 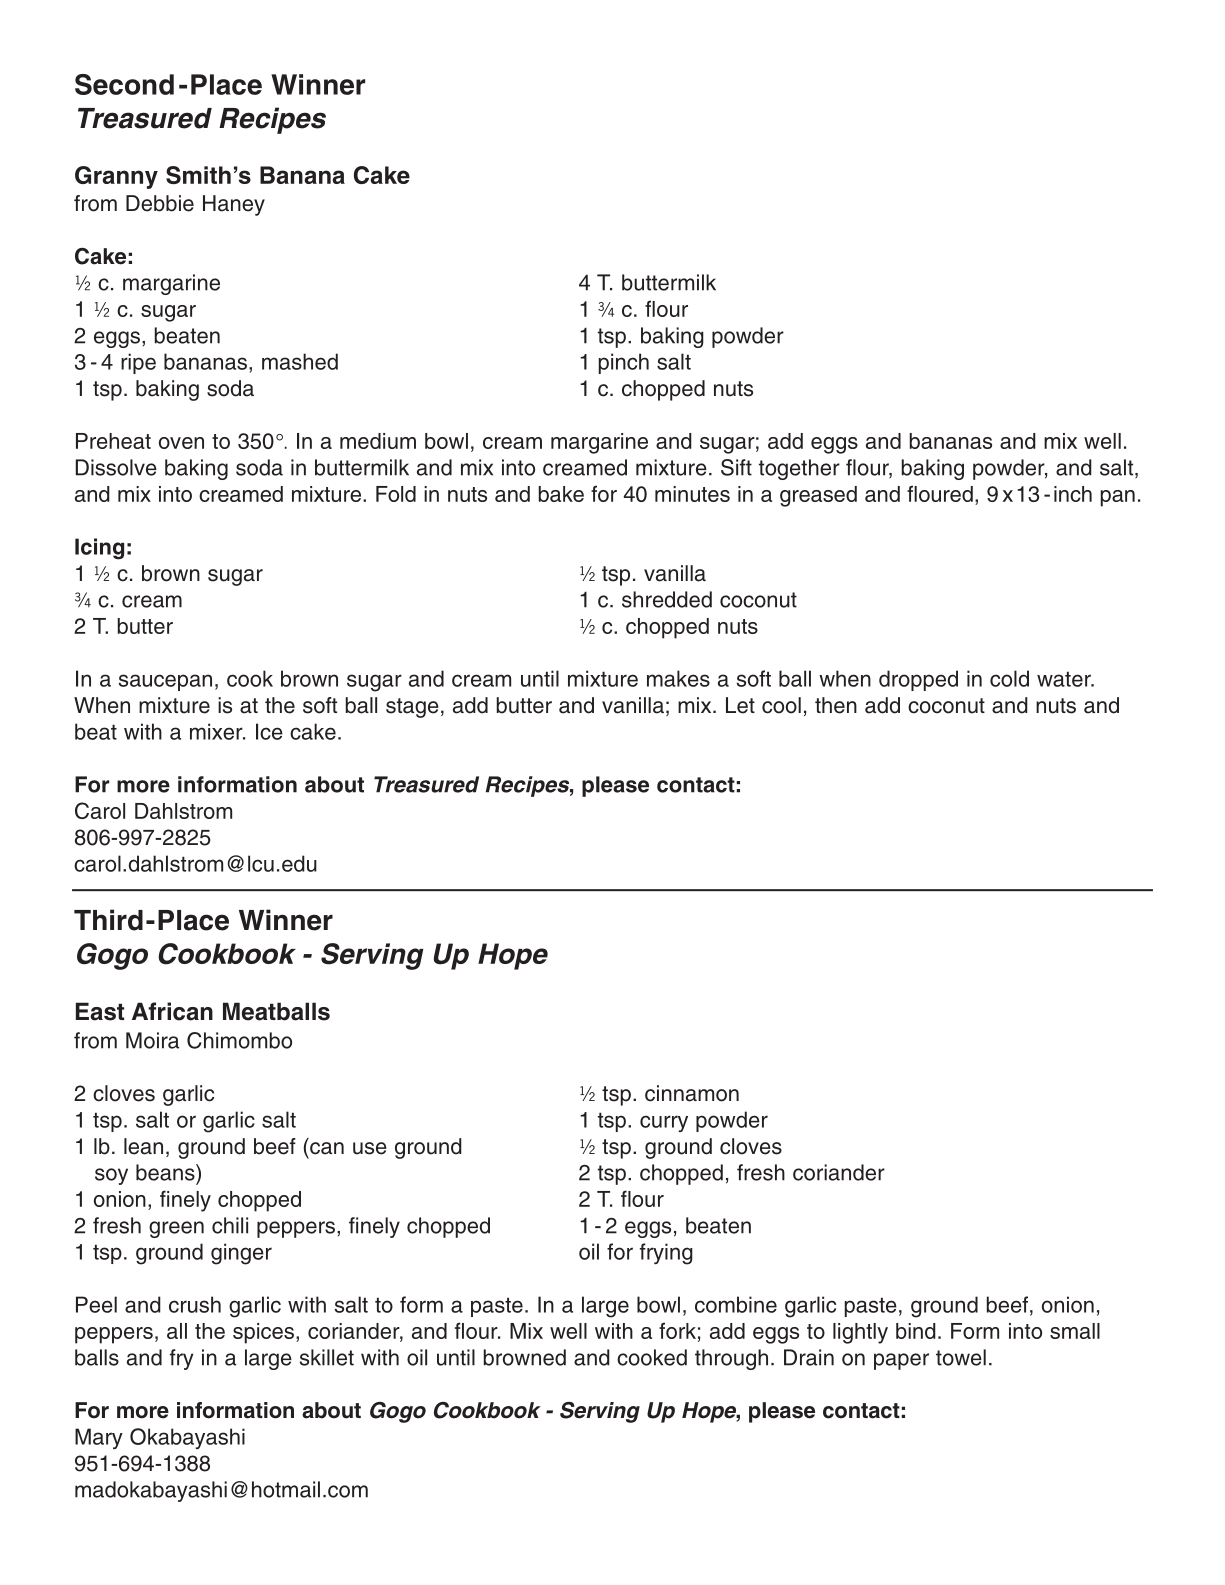 What do you see at coordinates (836, 705) in the screenshot?
I see `then` at bounding box center [836, 705].
